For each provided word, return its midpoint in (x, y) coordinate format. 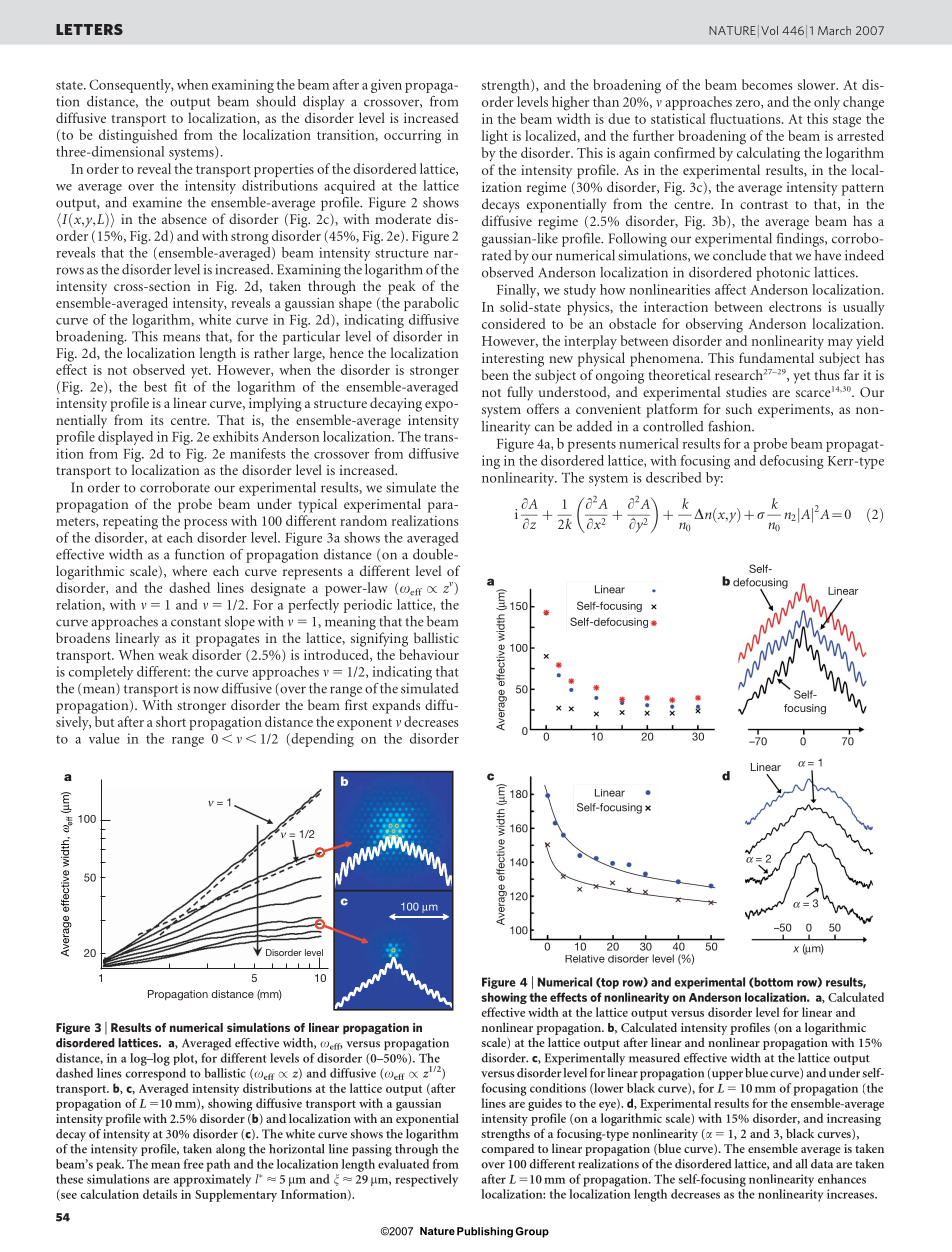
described (673, 477)
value (104, 738)
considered (514, 323)
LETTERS (89, 29)
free (194, 1164)
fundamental (776, 357)
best (155, 386)
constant (196, 622)
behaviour (429, 654)
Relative (585, 959)
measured (654, 1058)
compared (507, 1150)
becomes (767, 84)
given (386, 86)
